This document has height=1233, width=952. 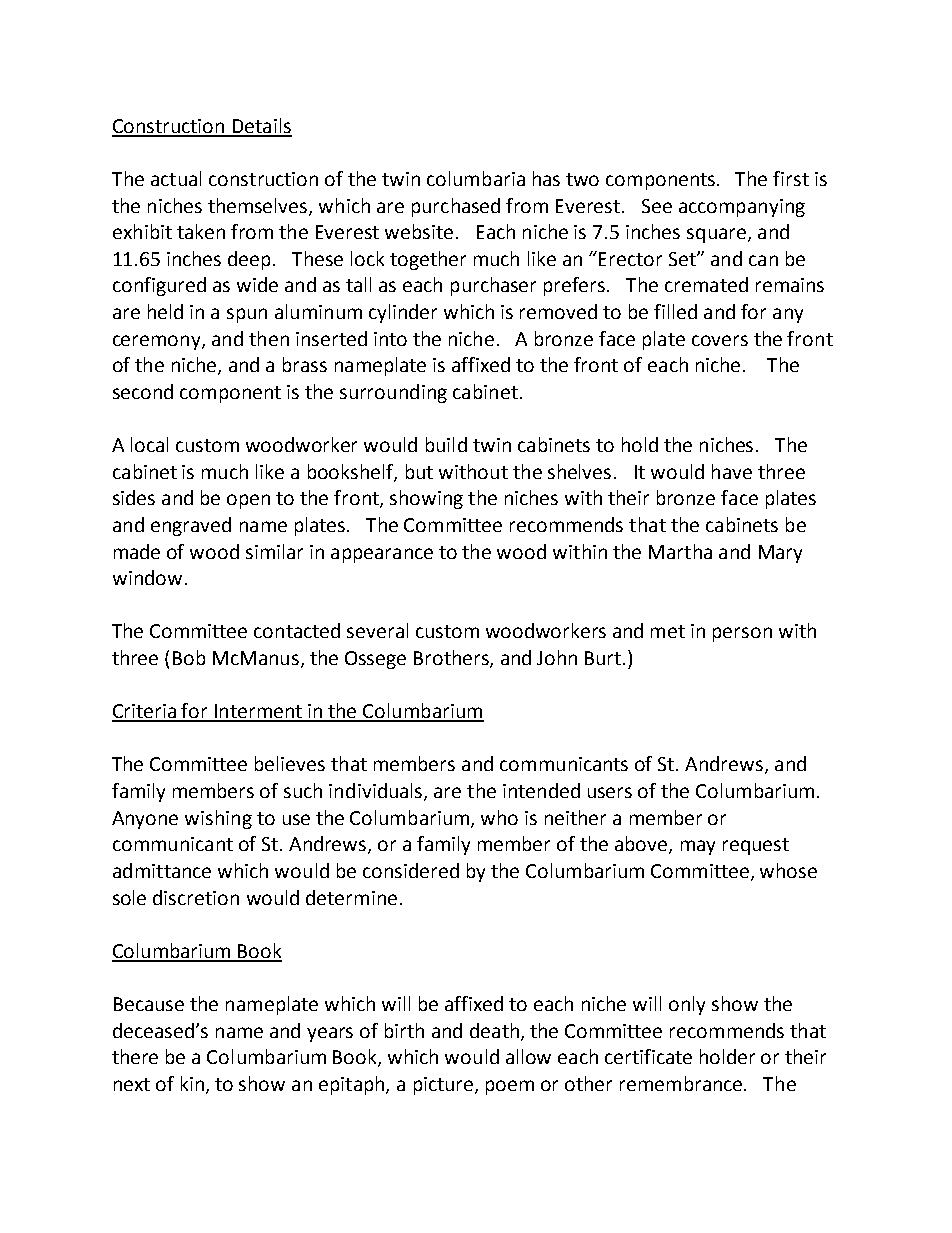 What do you see at coordinates (698, 847) in the document?
I see `may` at bounding box center [698, 847].
